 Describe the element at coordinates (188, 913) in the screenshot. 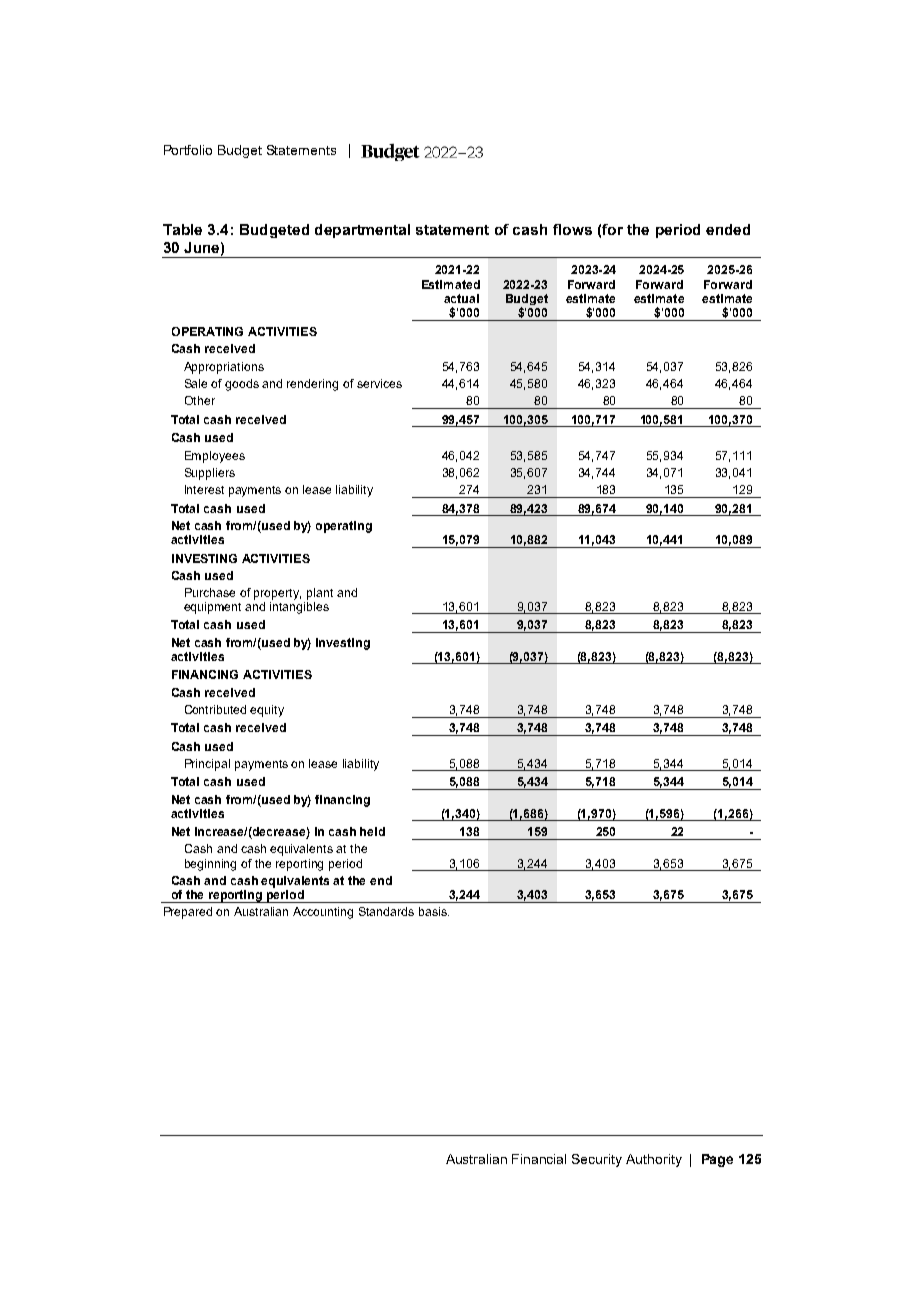

I see `Prepared` at that location.
